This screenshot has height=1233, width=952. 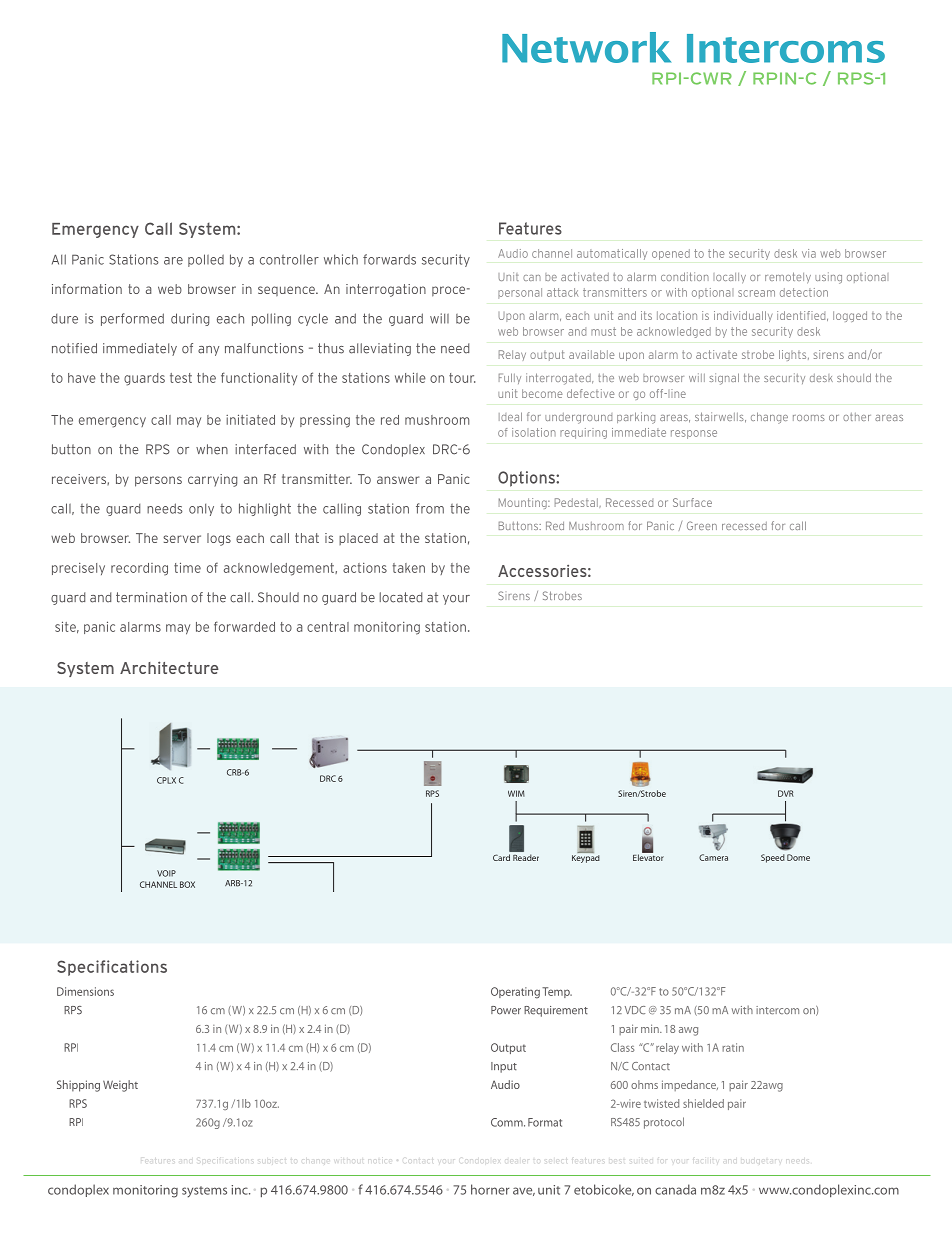 I want to click on forwarded, so click(x=244, y=626).
